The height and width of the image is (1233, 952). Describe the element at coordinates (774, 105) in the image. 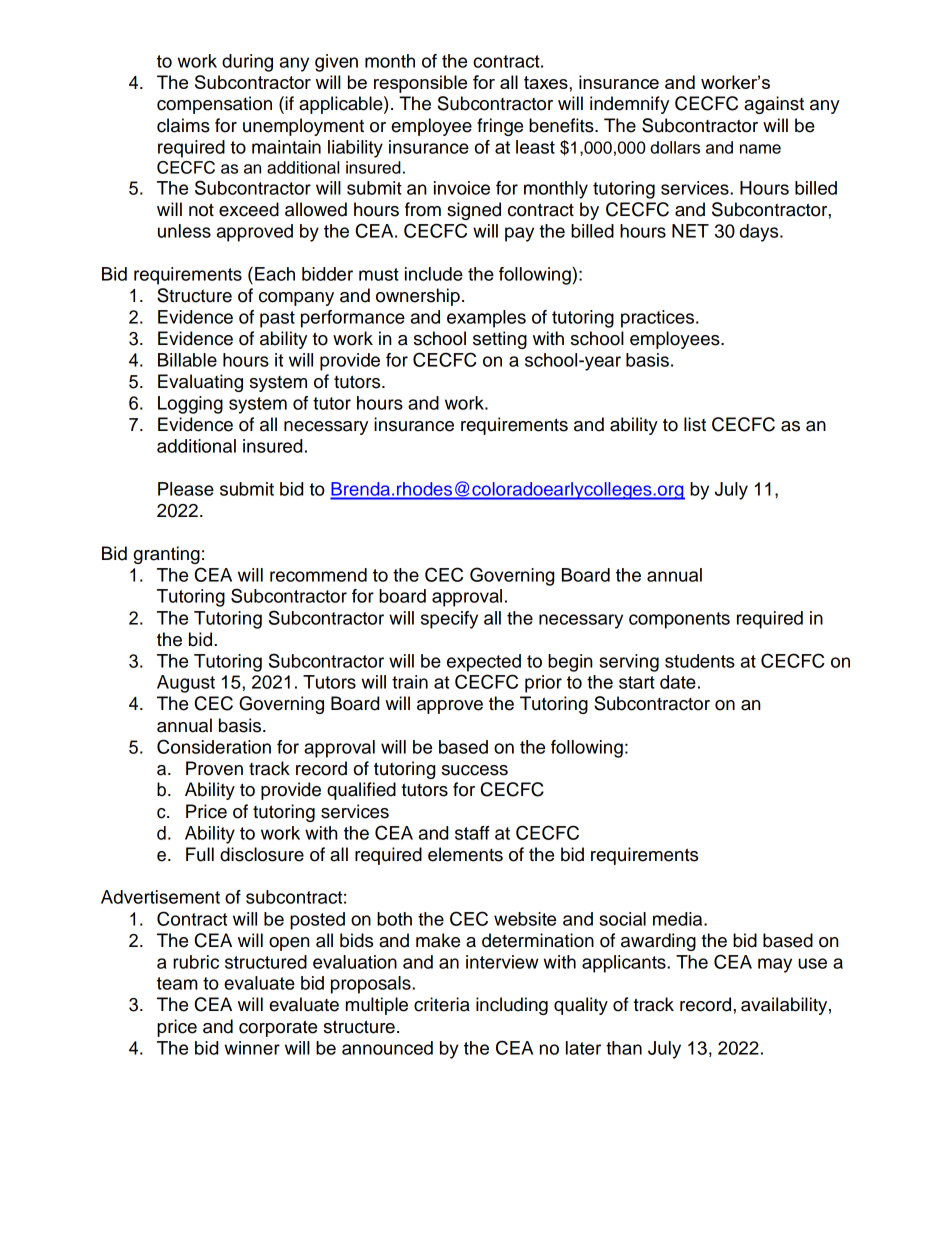

I see `against` at that location.
